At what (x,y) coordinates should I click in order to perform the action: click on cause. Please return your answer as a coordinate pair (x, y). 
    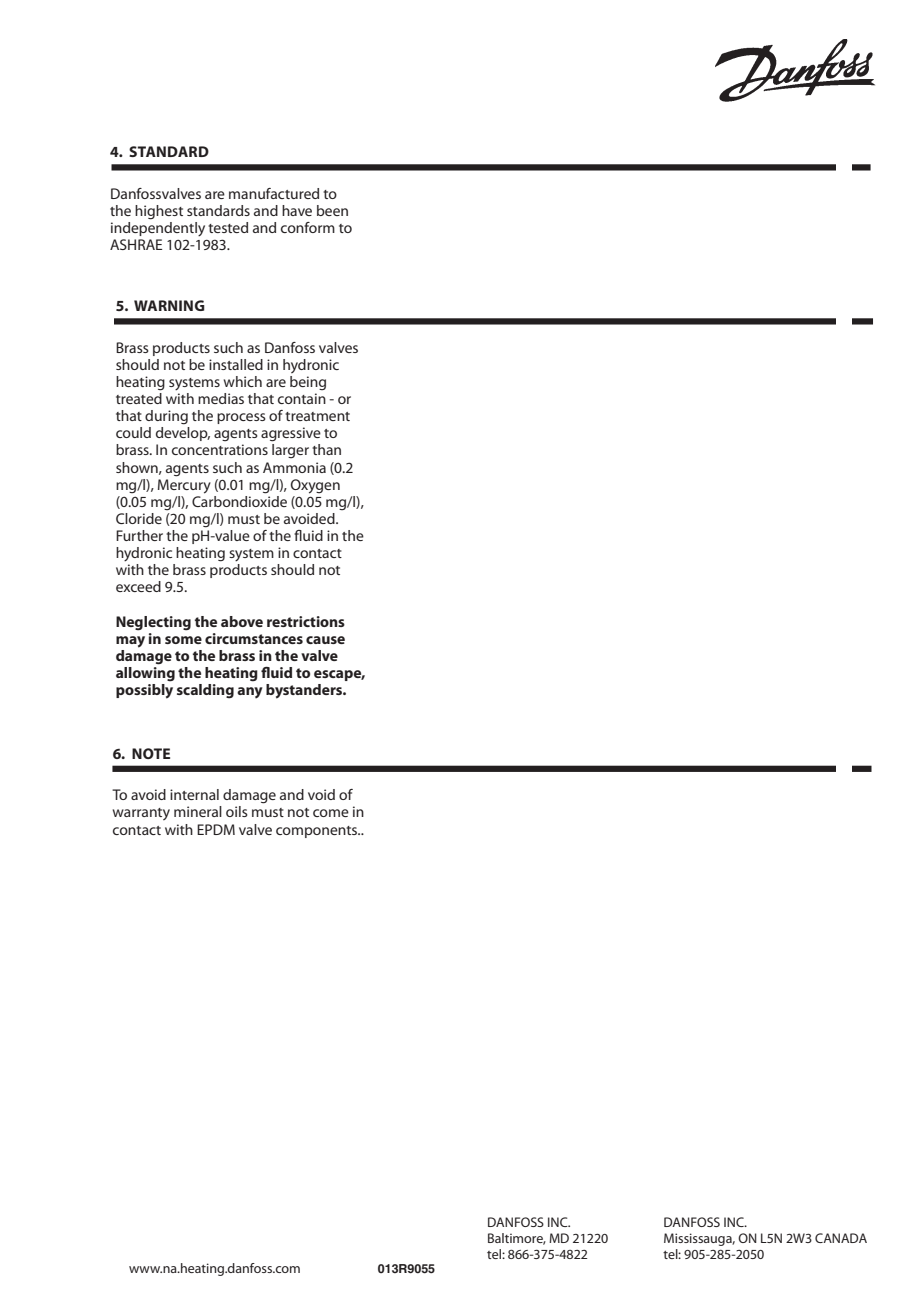
    Looking at the image, I should click on (325, 640).
